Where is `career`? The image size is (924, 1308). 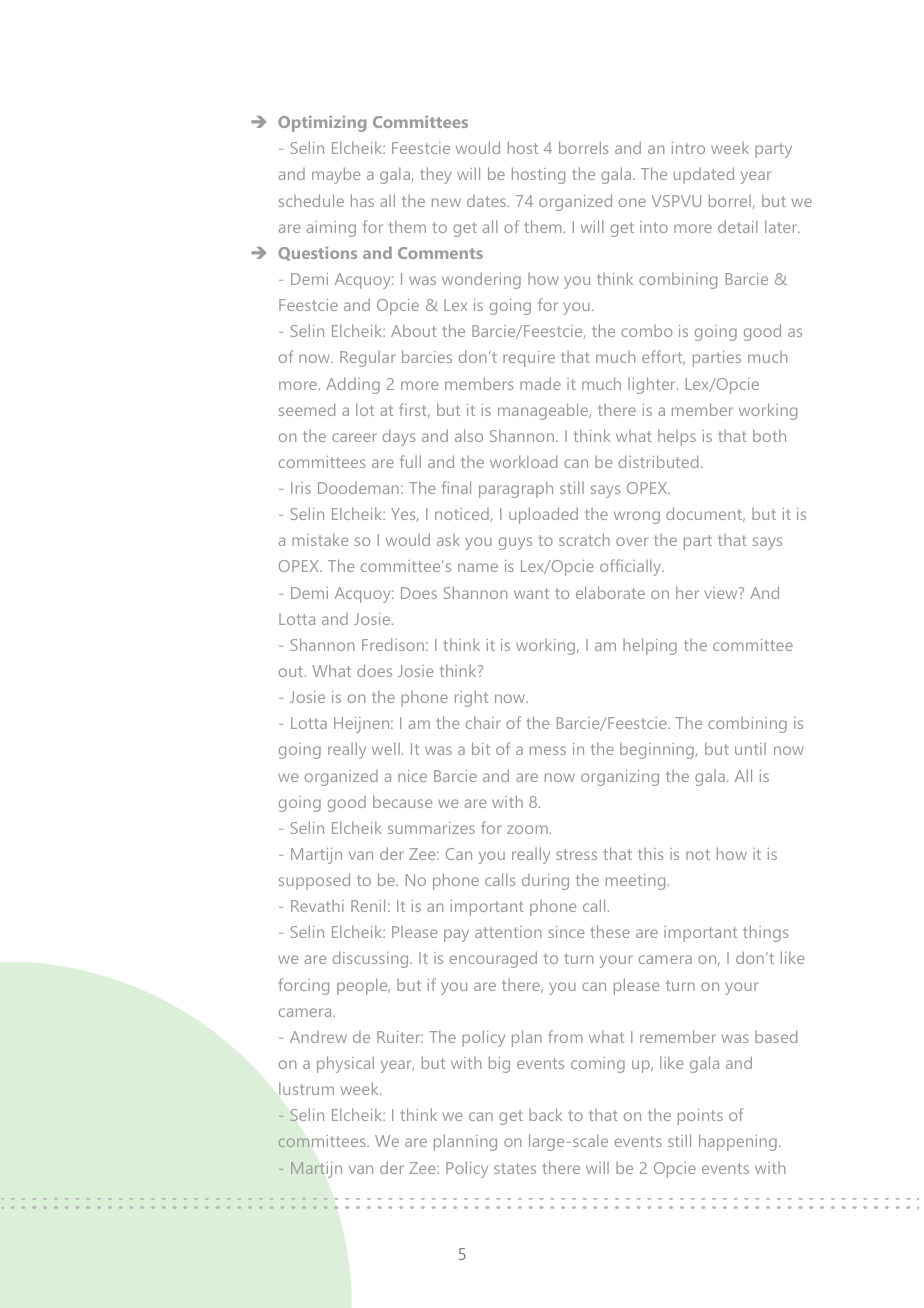 career is located at coordinates (354, 437).
